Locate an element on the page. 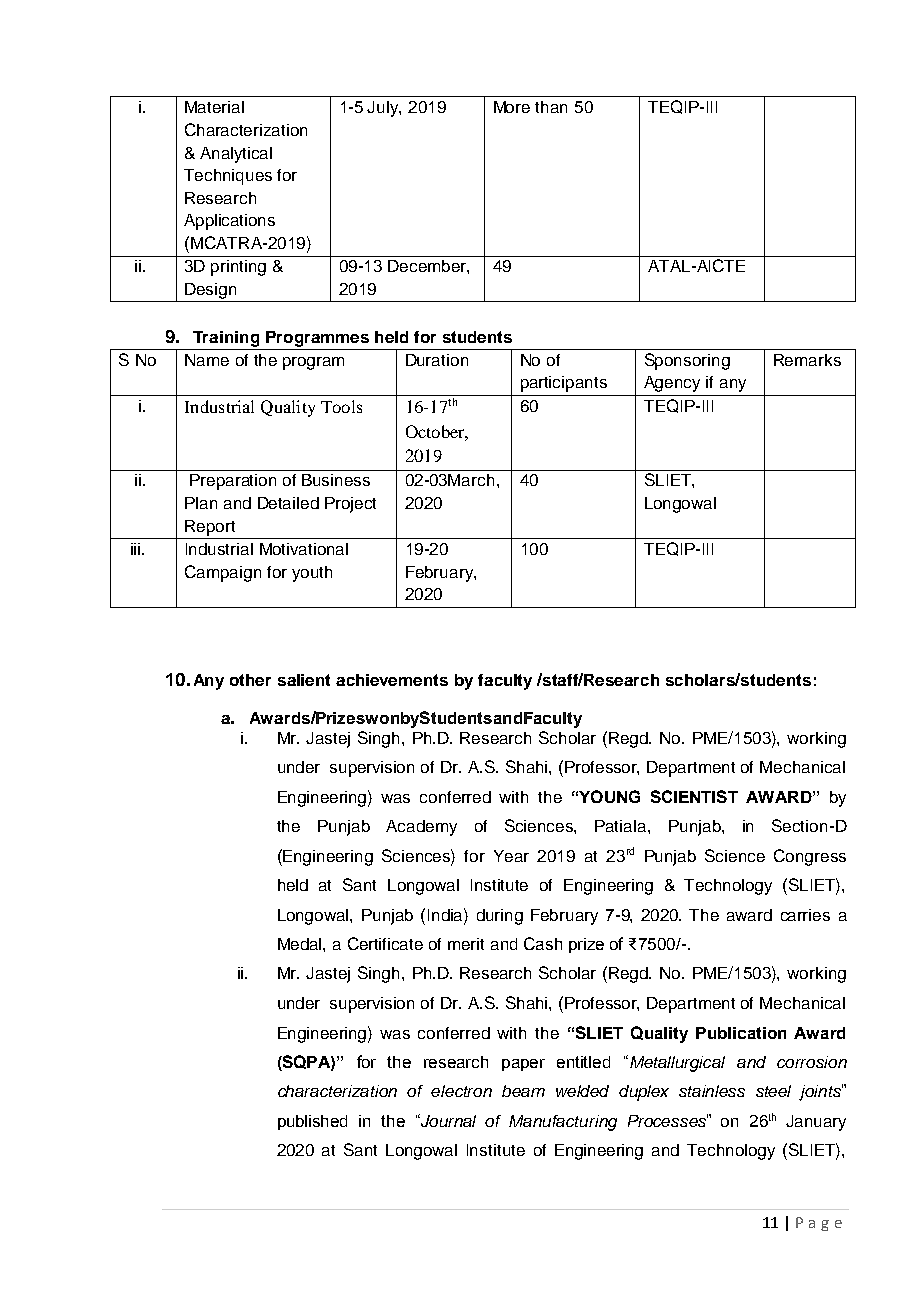  More is located at coordinates (512, 107).
